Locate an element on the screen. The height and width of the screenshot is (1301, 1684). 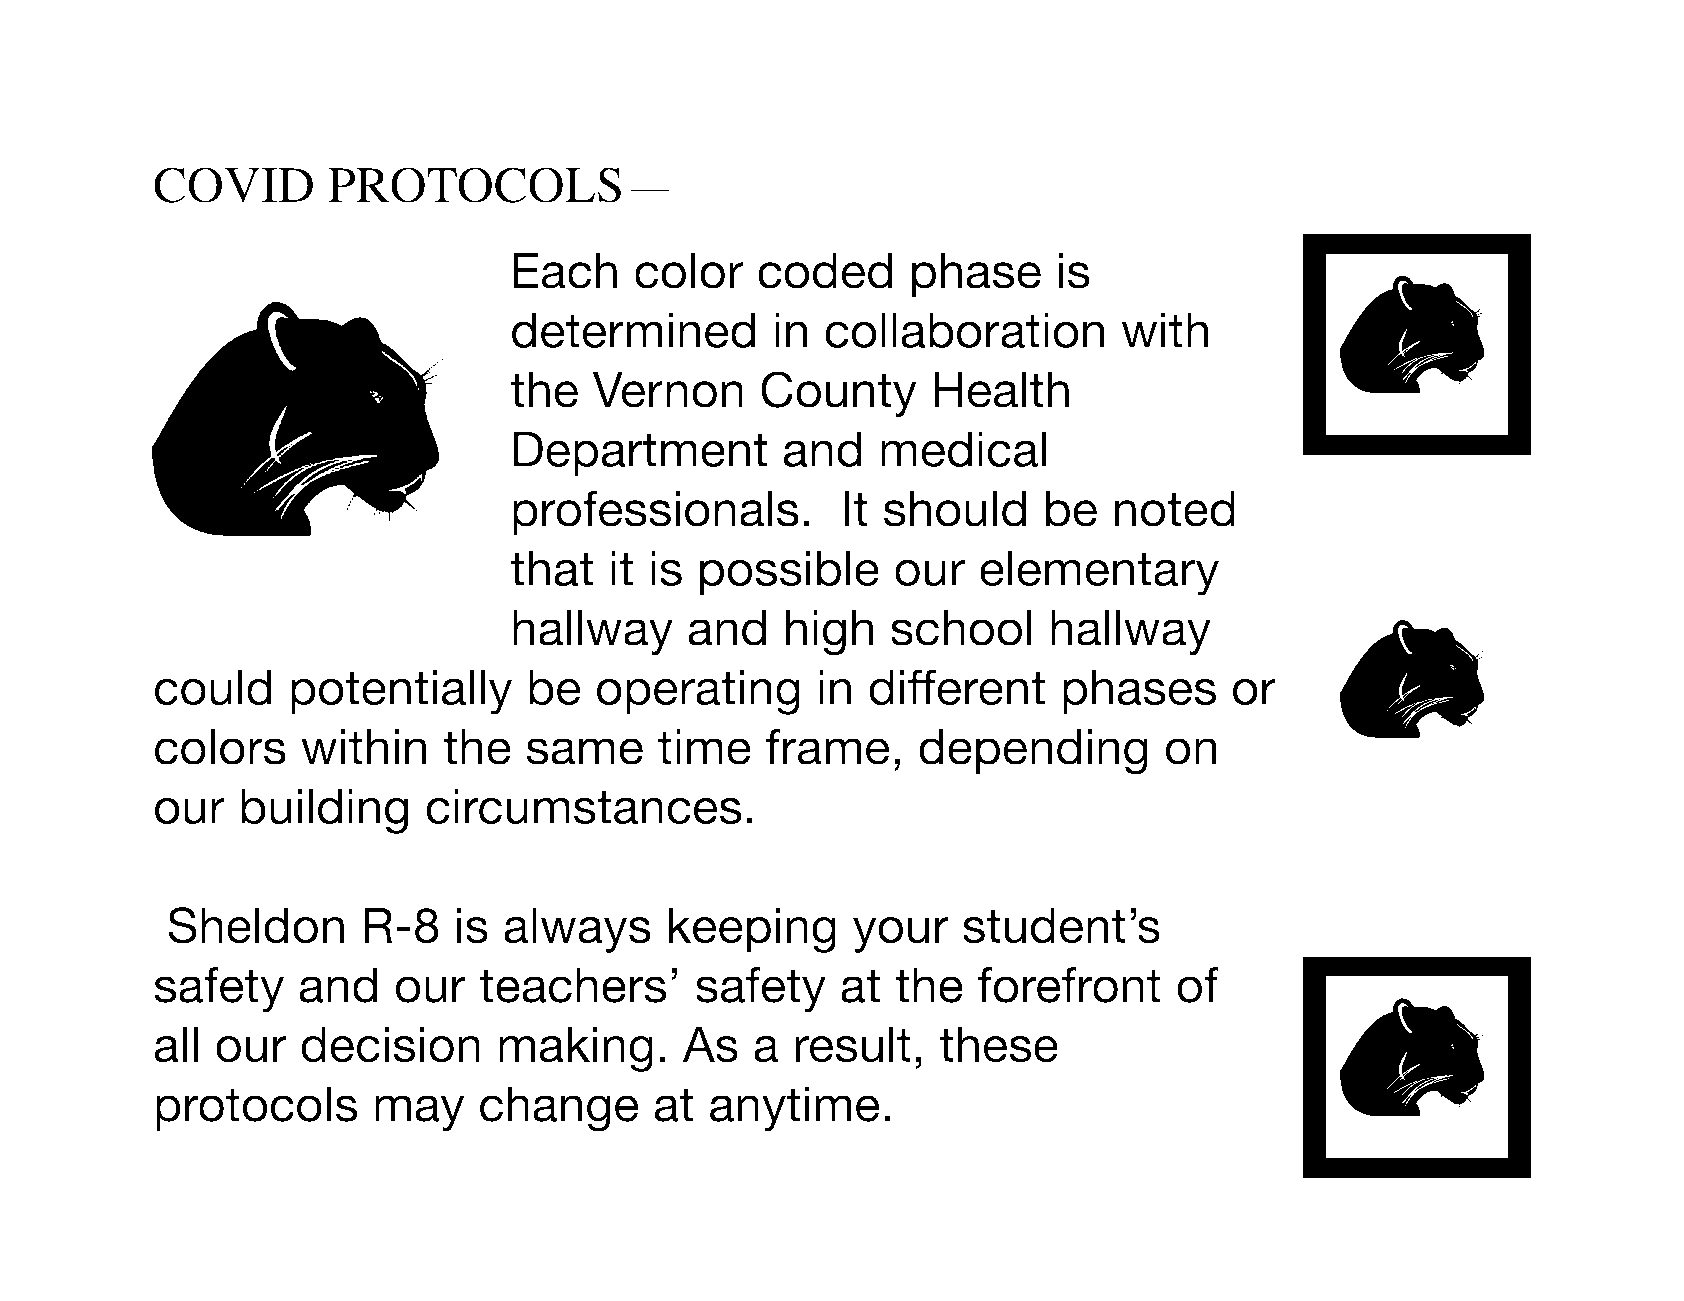
COVID is located at coordinates (233, 185).
